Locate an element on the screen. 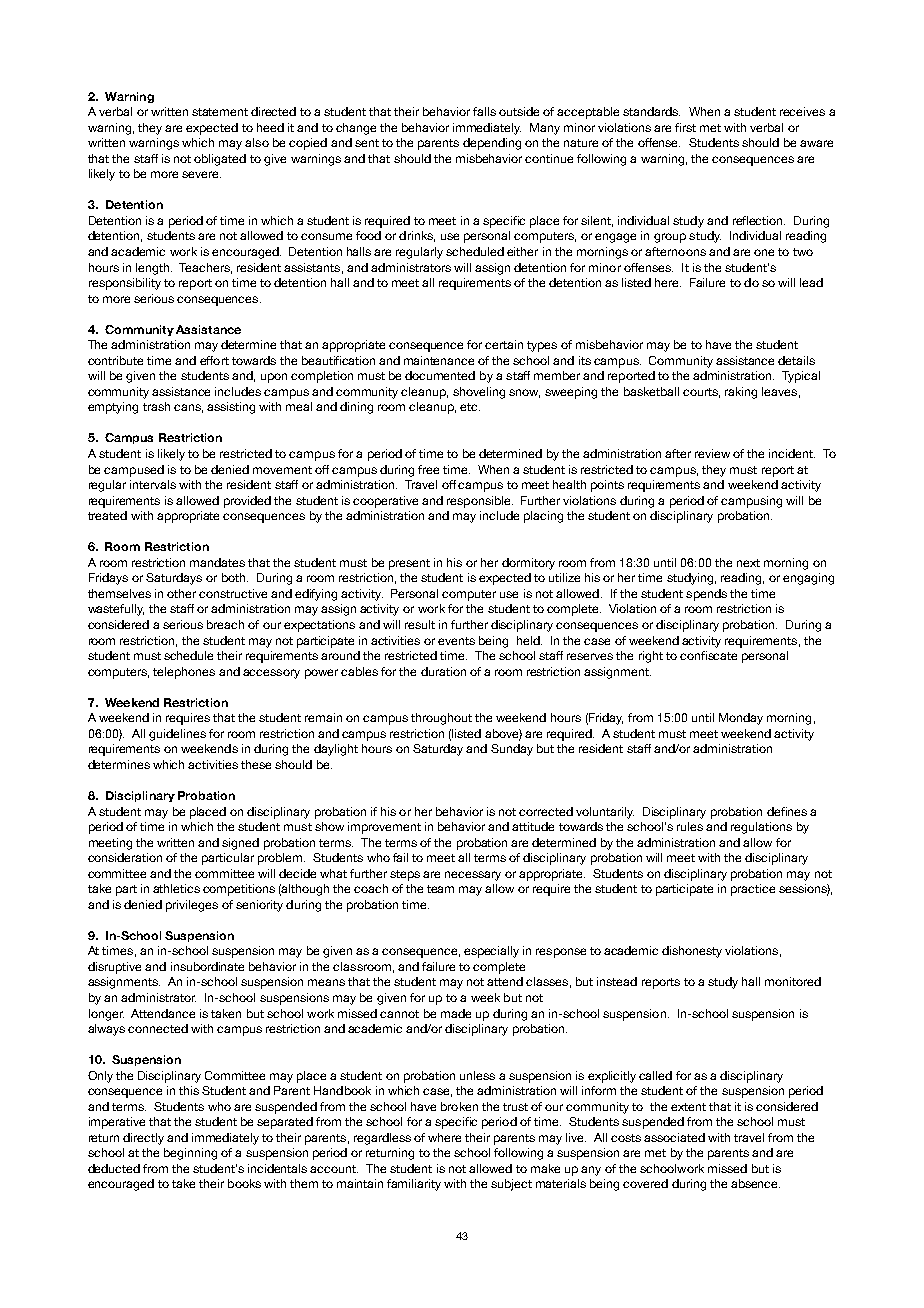  events is located at coordinates (456, 641).
